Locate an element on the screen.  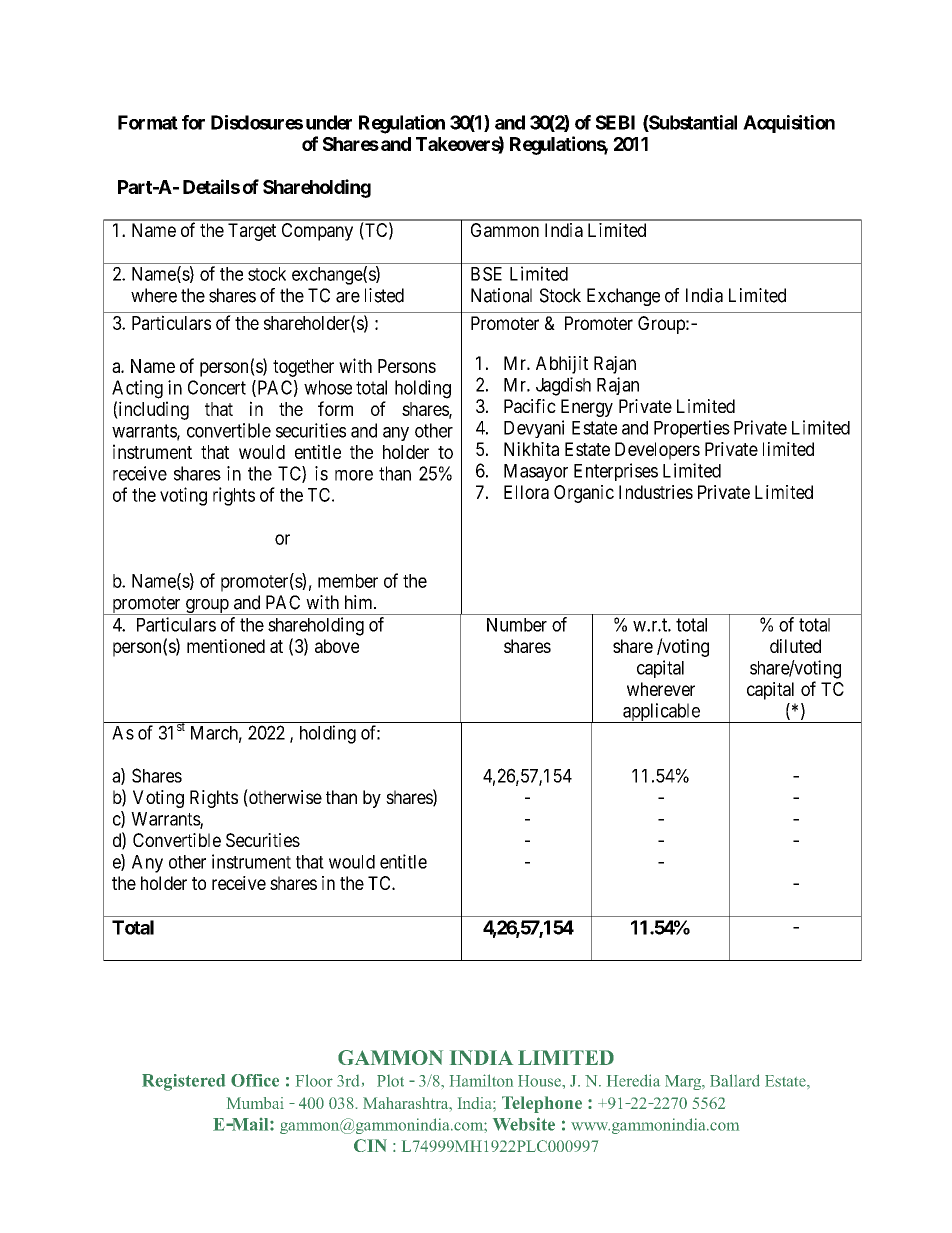
Number is located at coordinates (517, 625).
